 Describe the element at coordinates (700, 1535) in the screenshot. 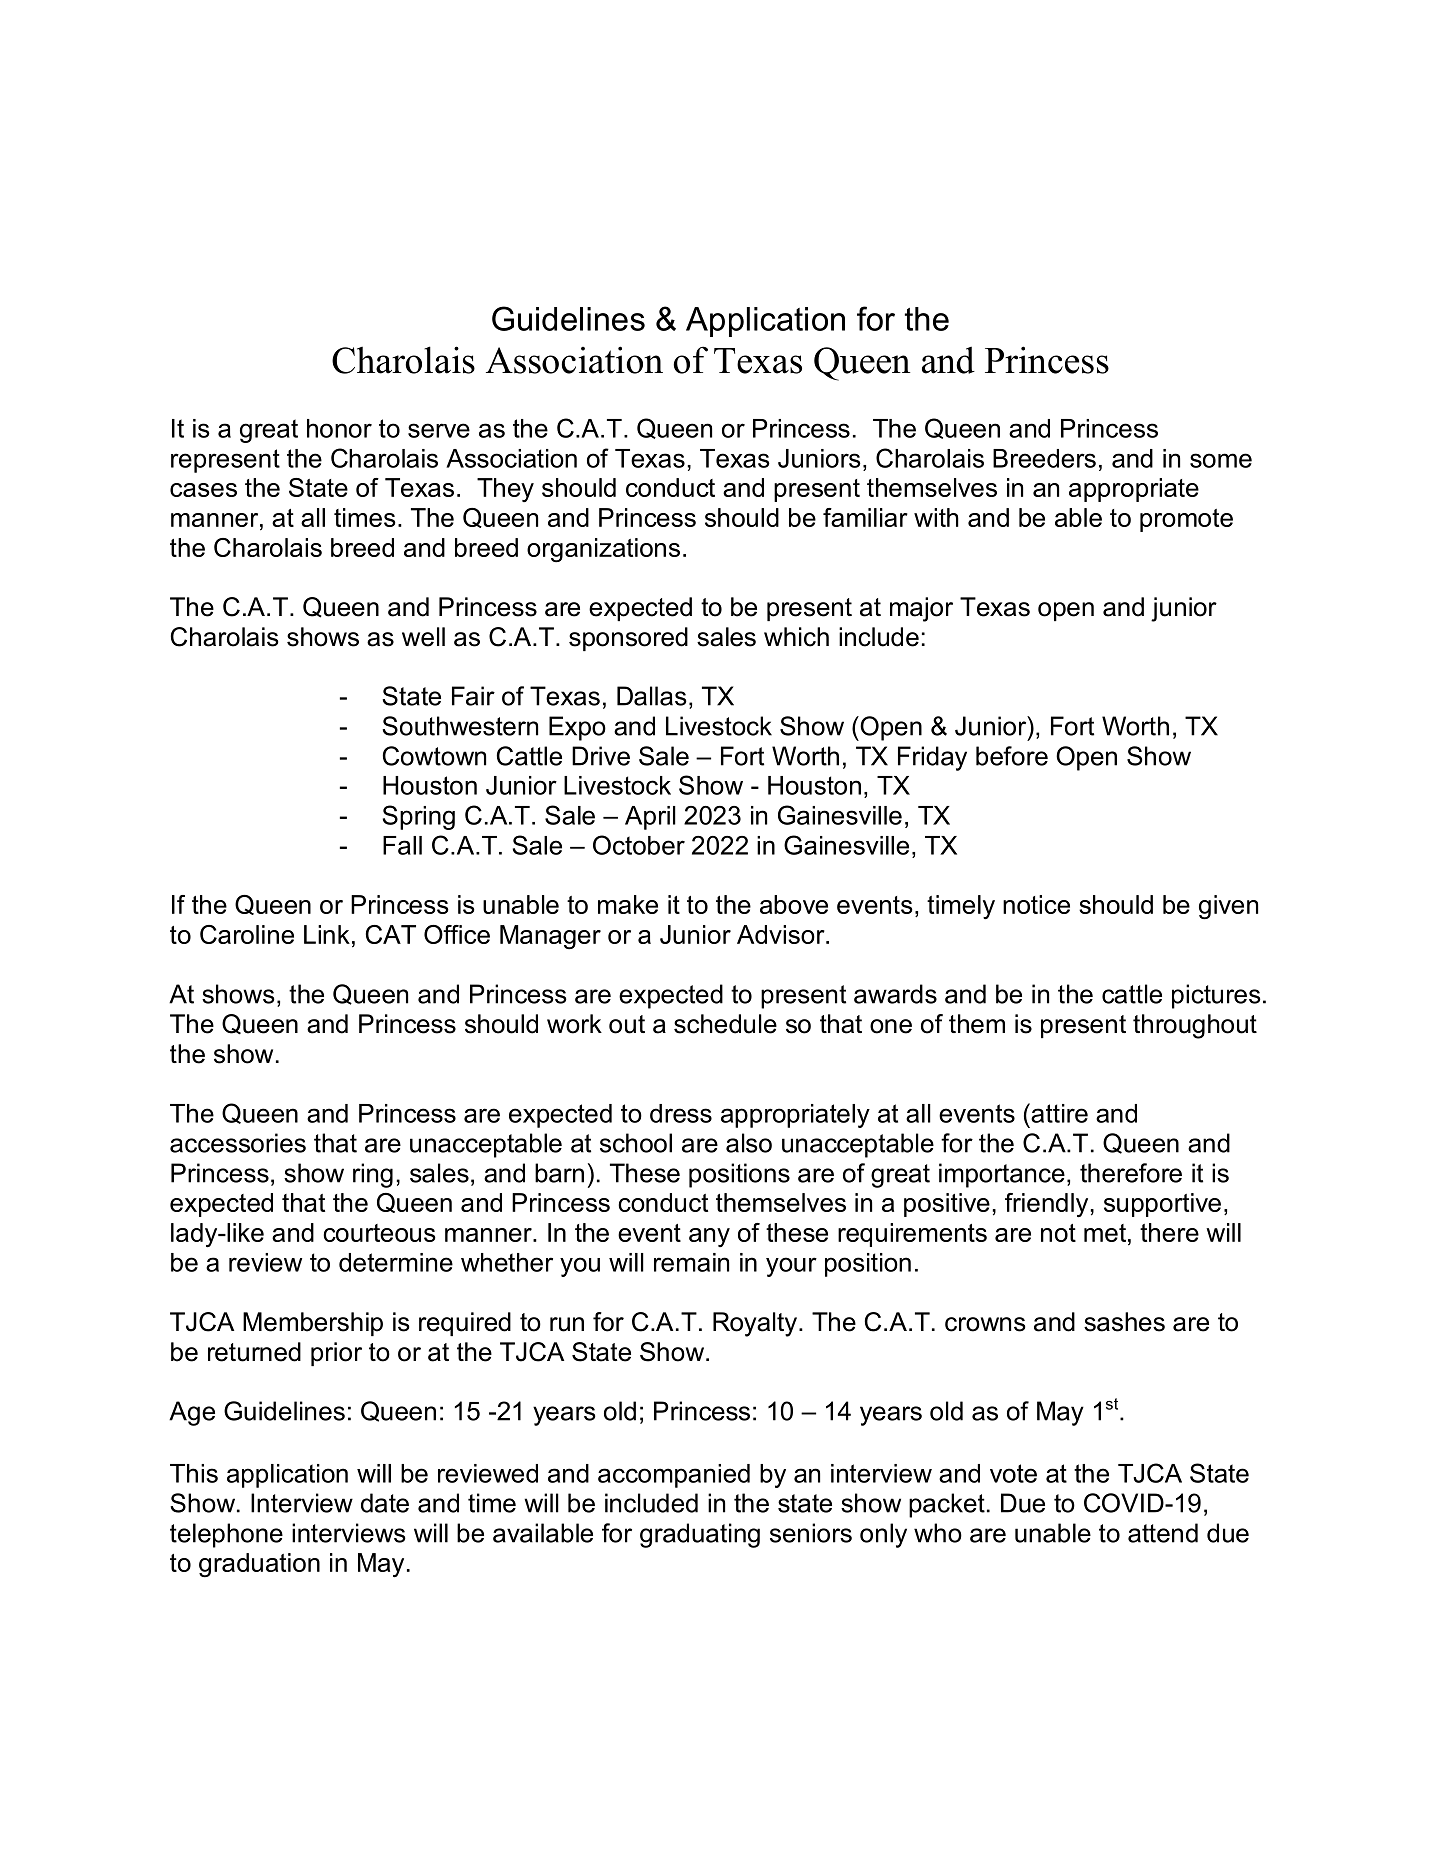

I see `graduating` at that location.
